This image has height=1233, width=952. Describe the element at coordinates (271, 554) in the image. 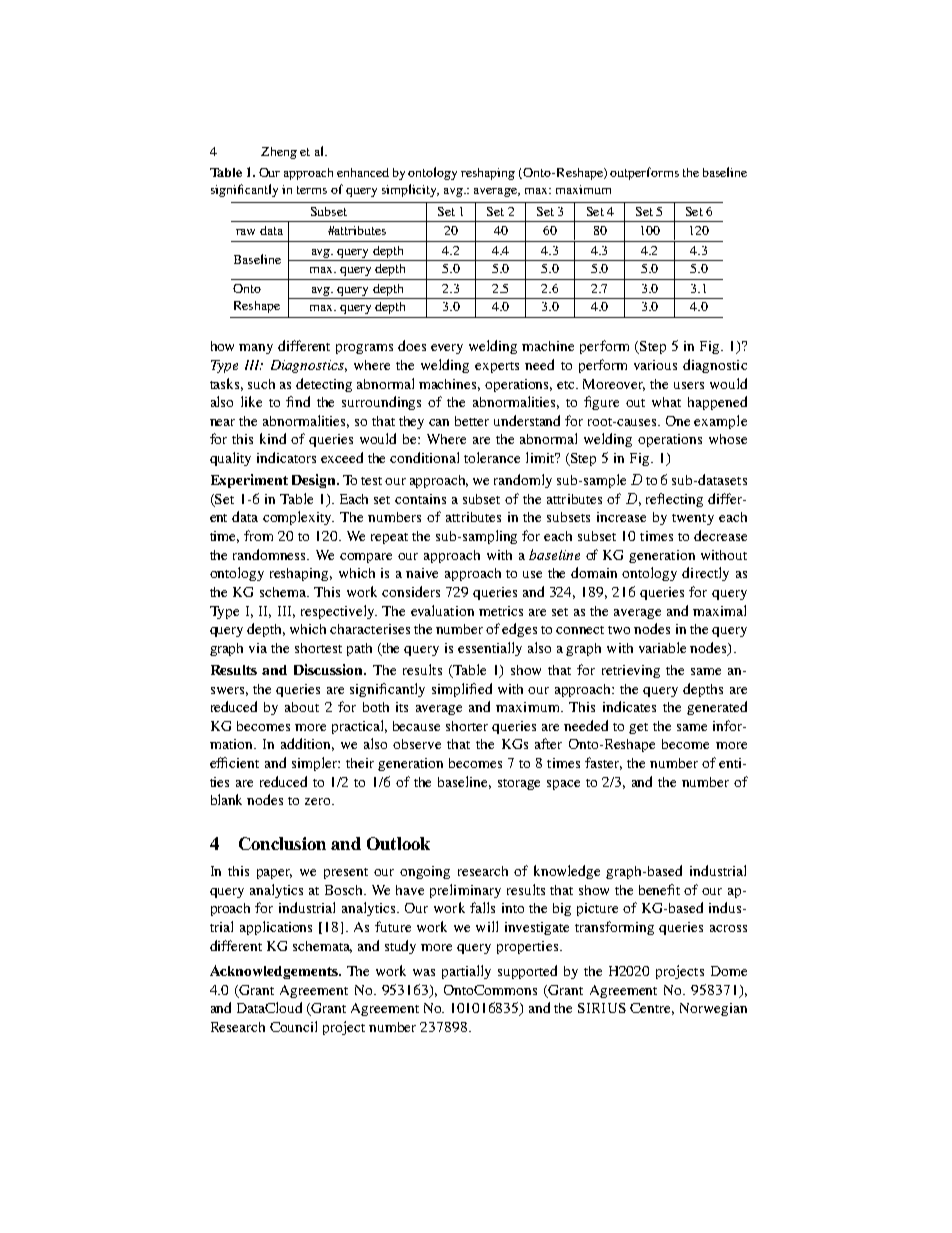

I see `randomness` at that location.
